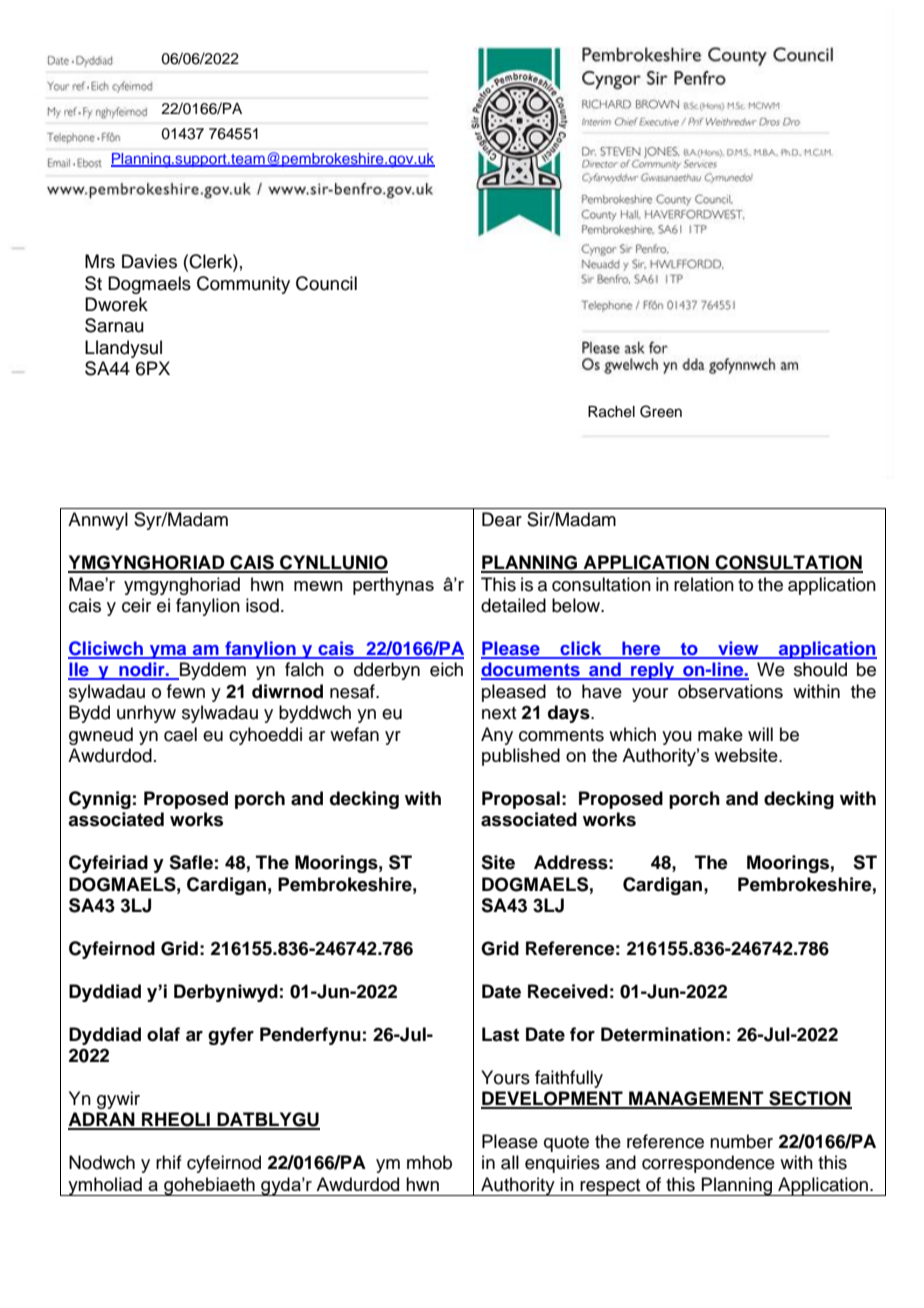 This screenshot has width=924, height=1308. I want to click on relation, so click(704, 584).
